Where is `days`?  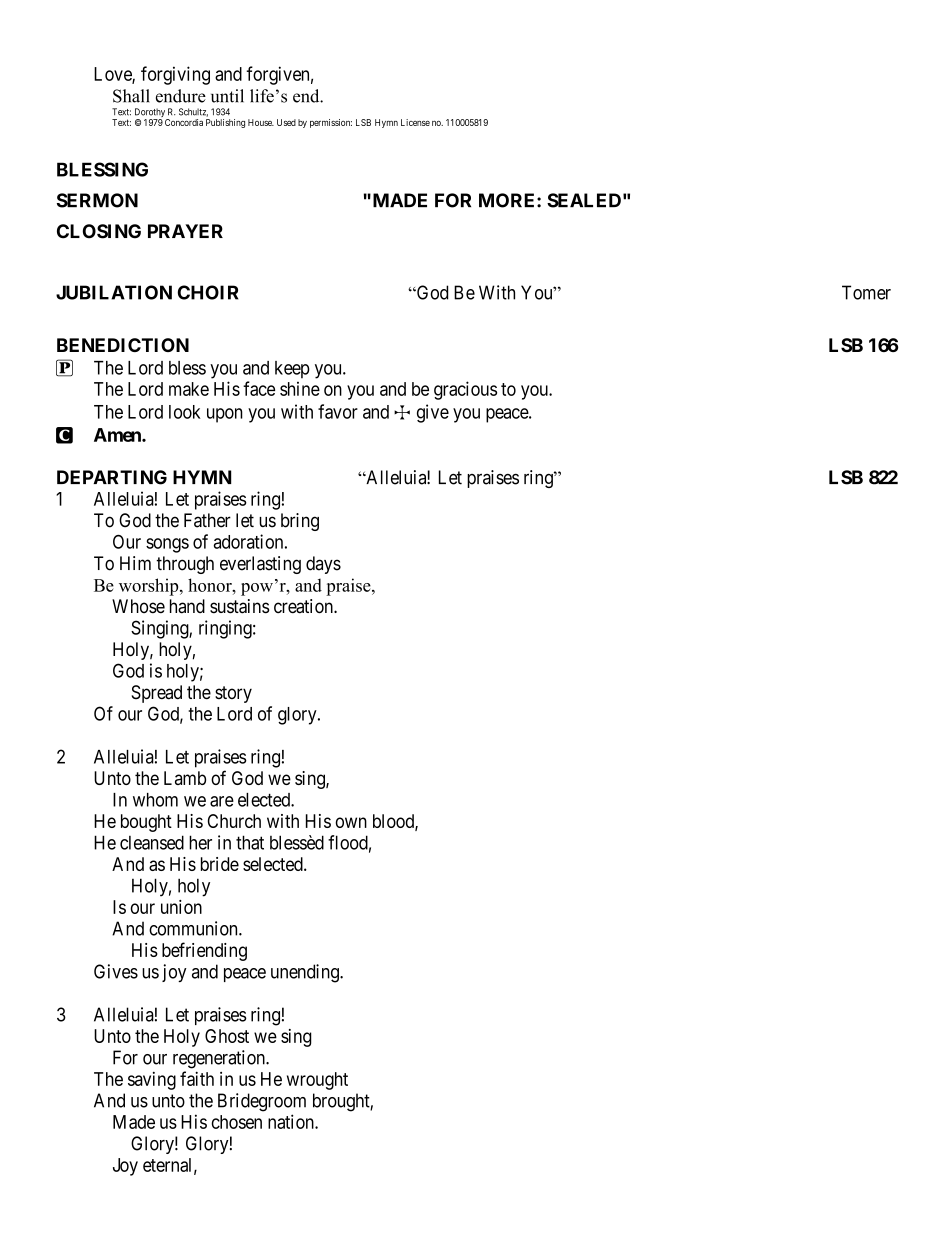
days is located at coordinates (323, 565).
